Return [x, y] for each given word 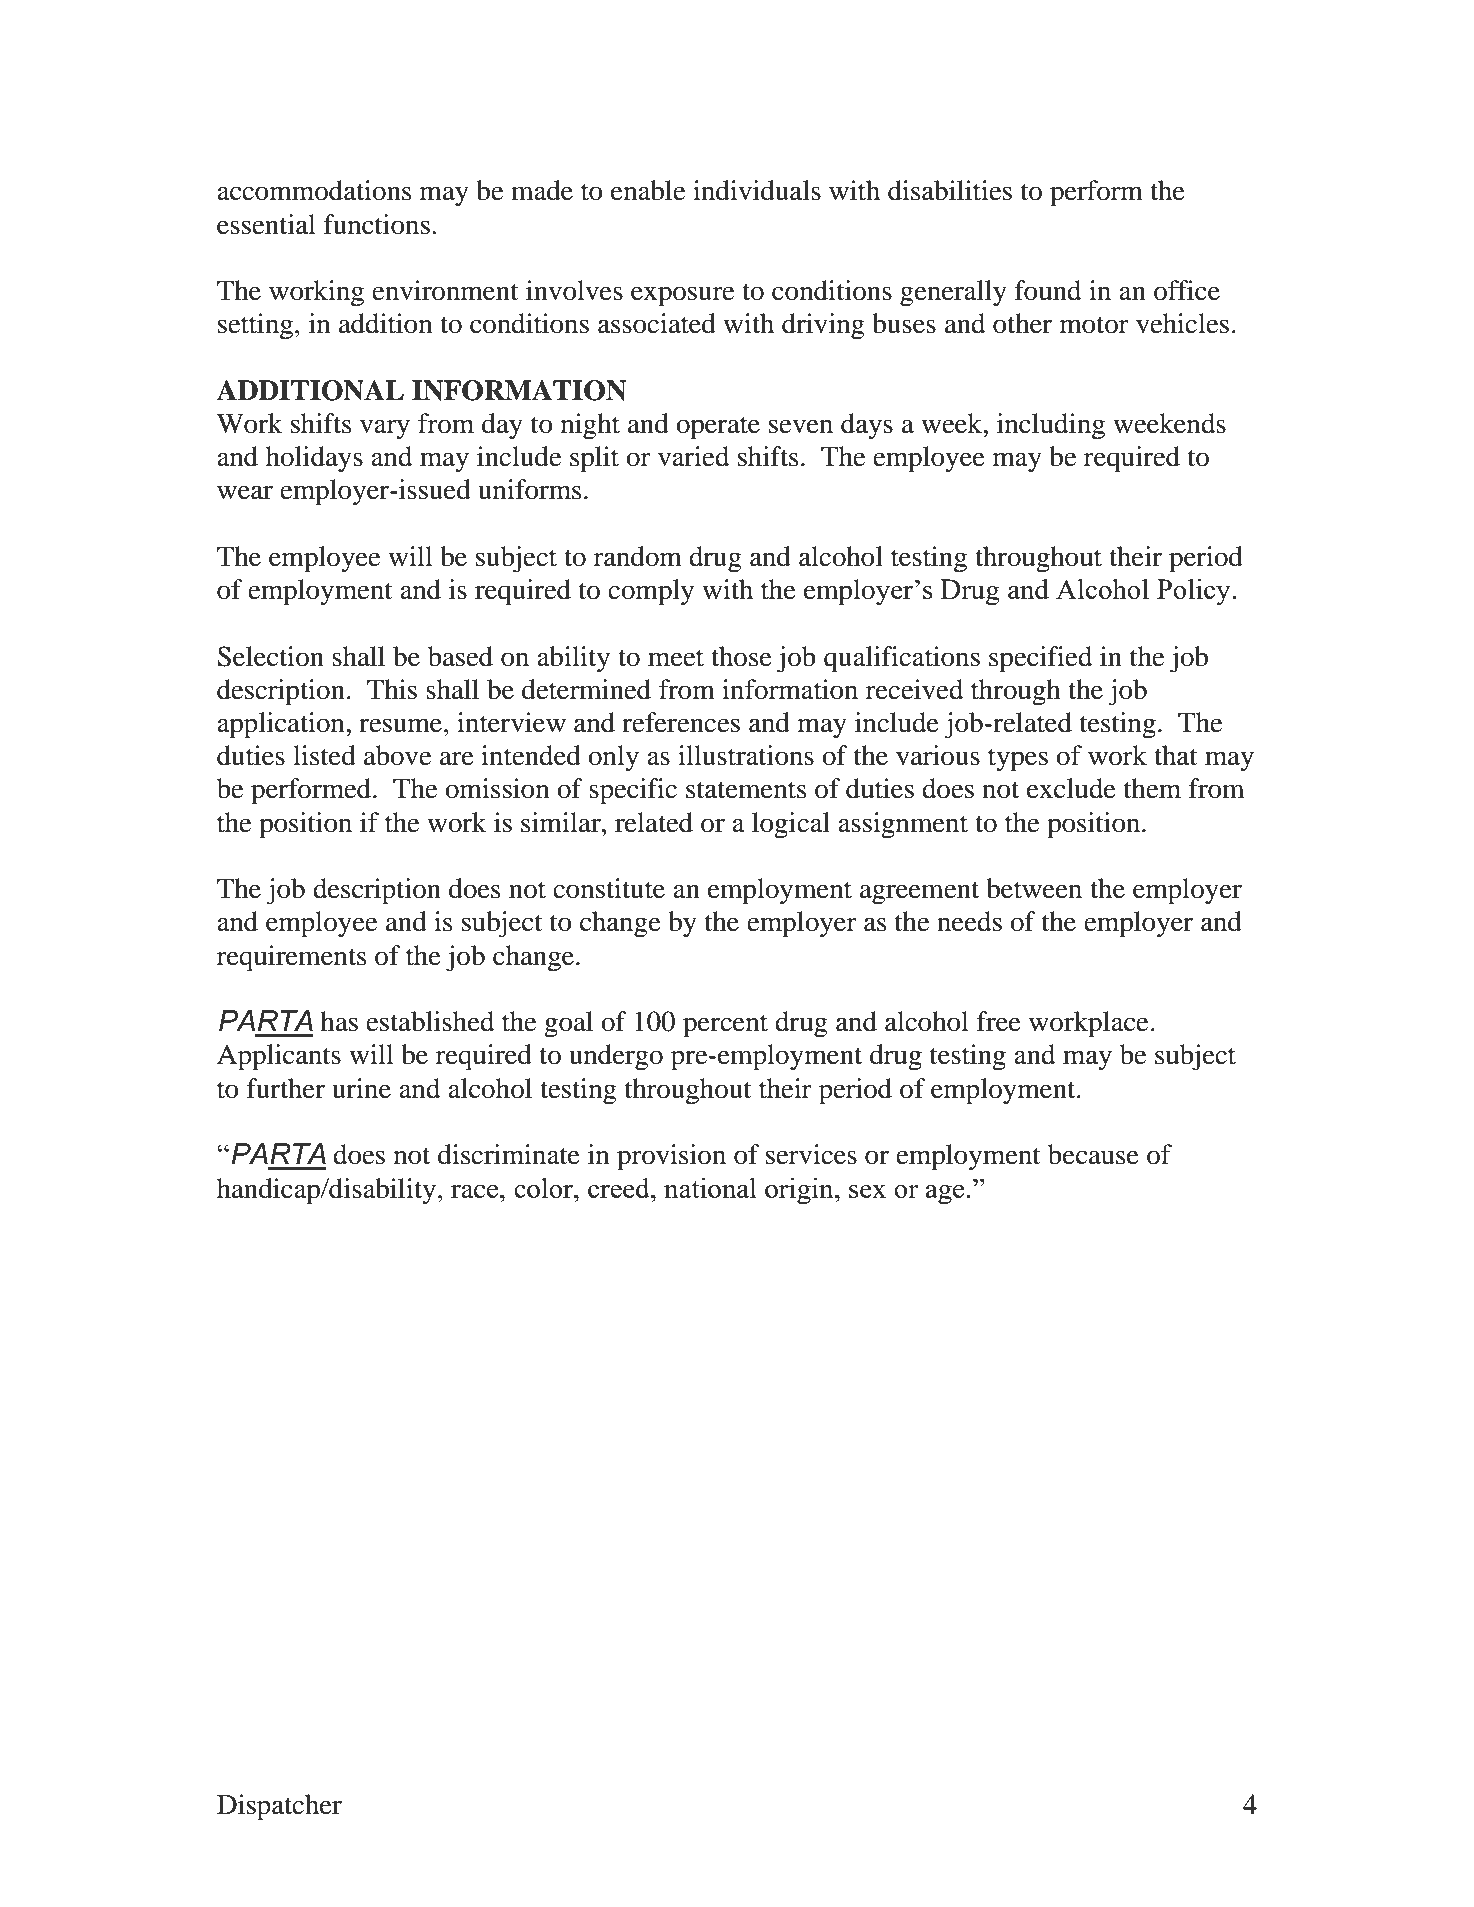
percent [725, 1026]
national [710, 1187]
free [999, 1021]
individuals [757, 190]
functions [377, 224]
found [1048, 290]
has [339, 1021]
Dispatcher [279, 1807]
